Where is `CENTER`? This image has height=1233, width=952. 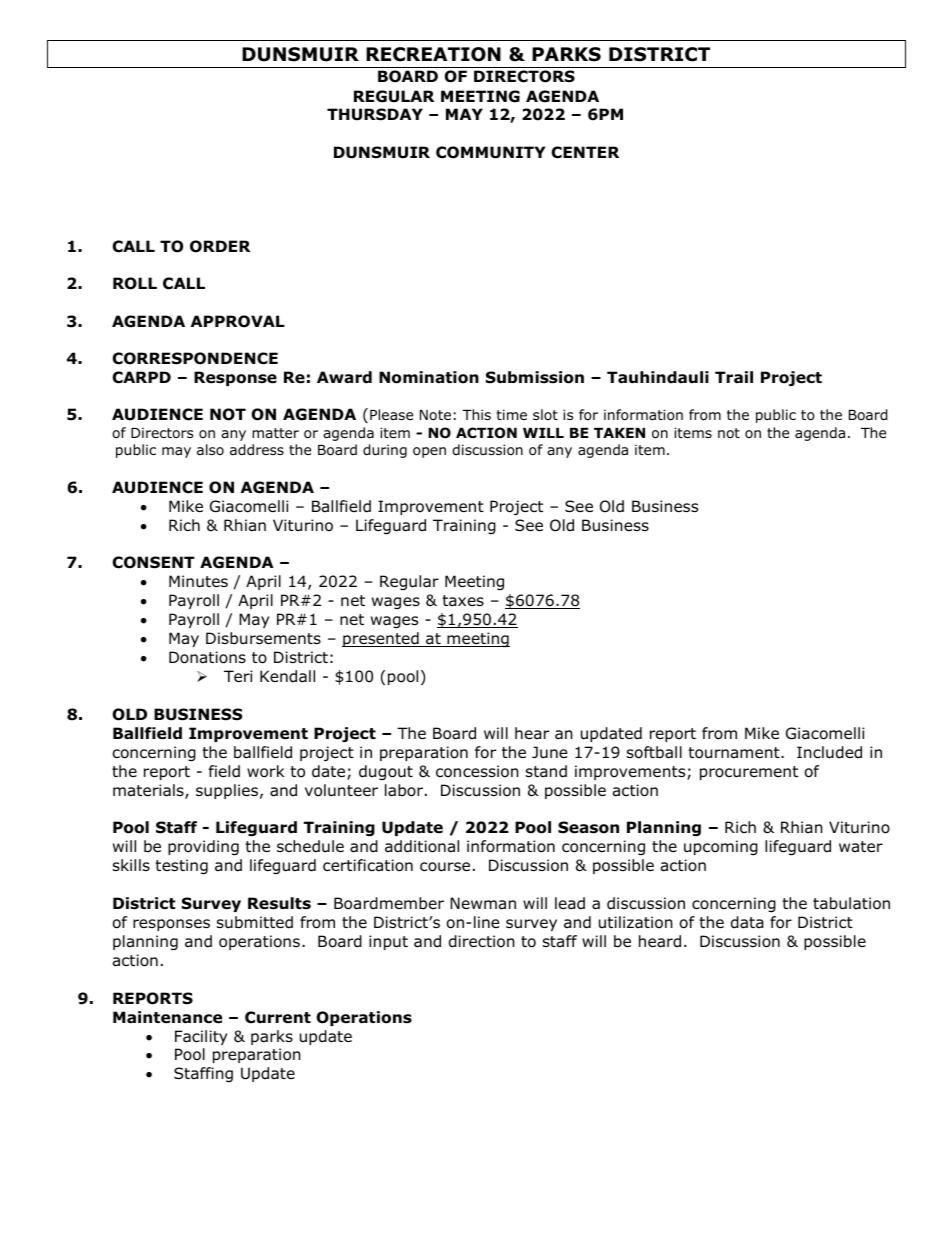
CENTER is located at coordinates (585, 152).
